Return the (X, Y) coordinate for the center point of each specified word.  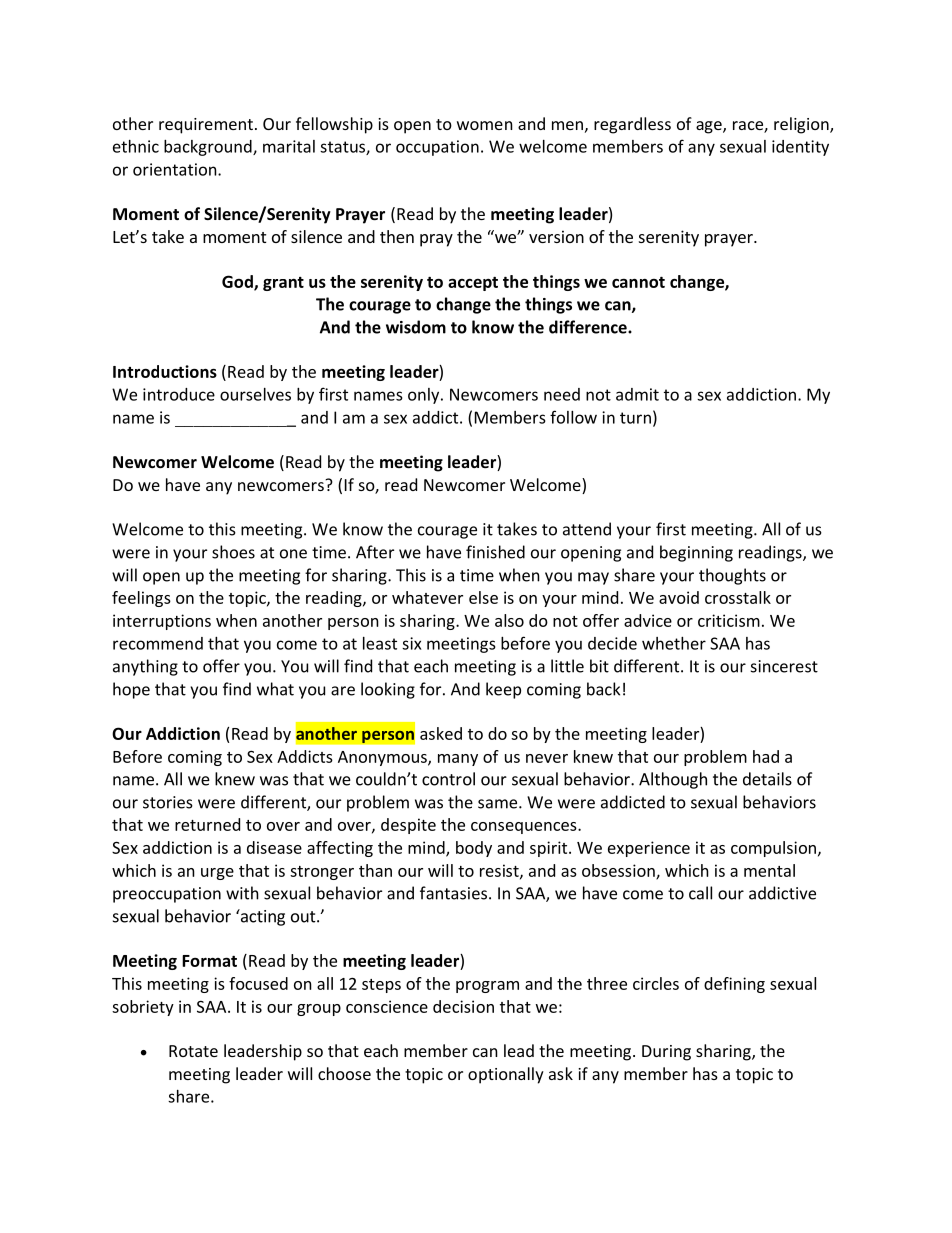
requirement (206, 126)
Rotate (193, 1051)
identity (800, 148)
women (485, 125)
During (666, 1053)
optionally (506, 1075)
